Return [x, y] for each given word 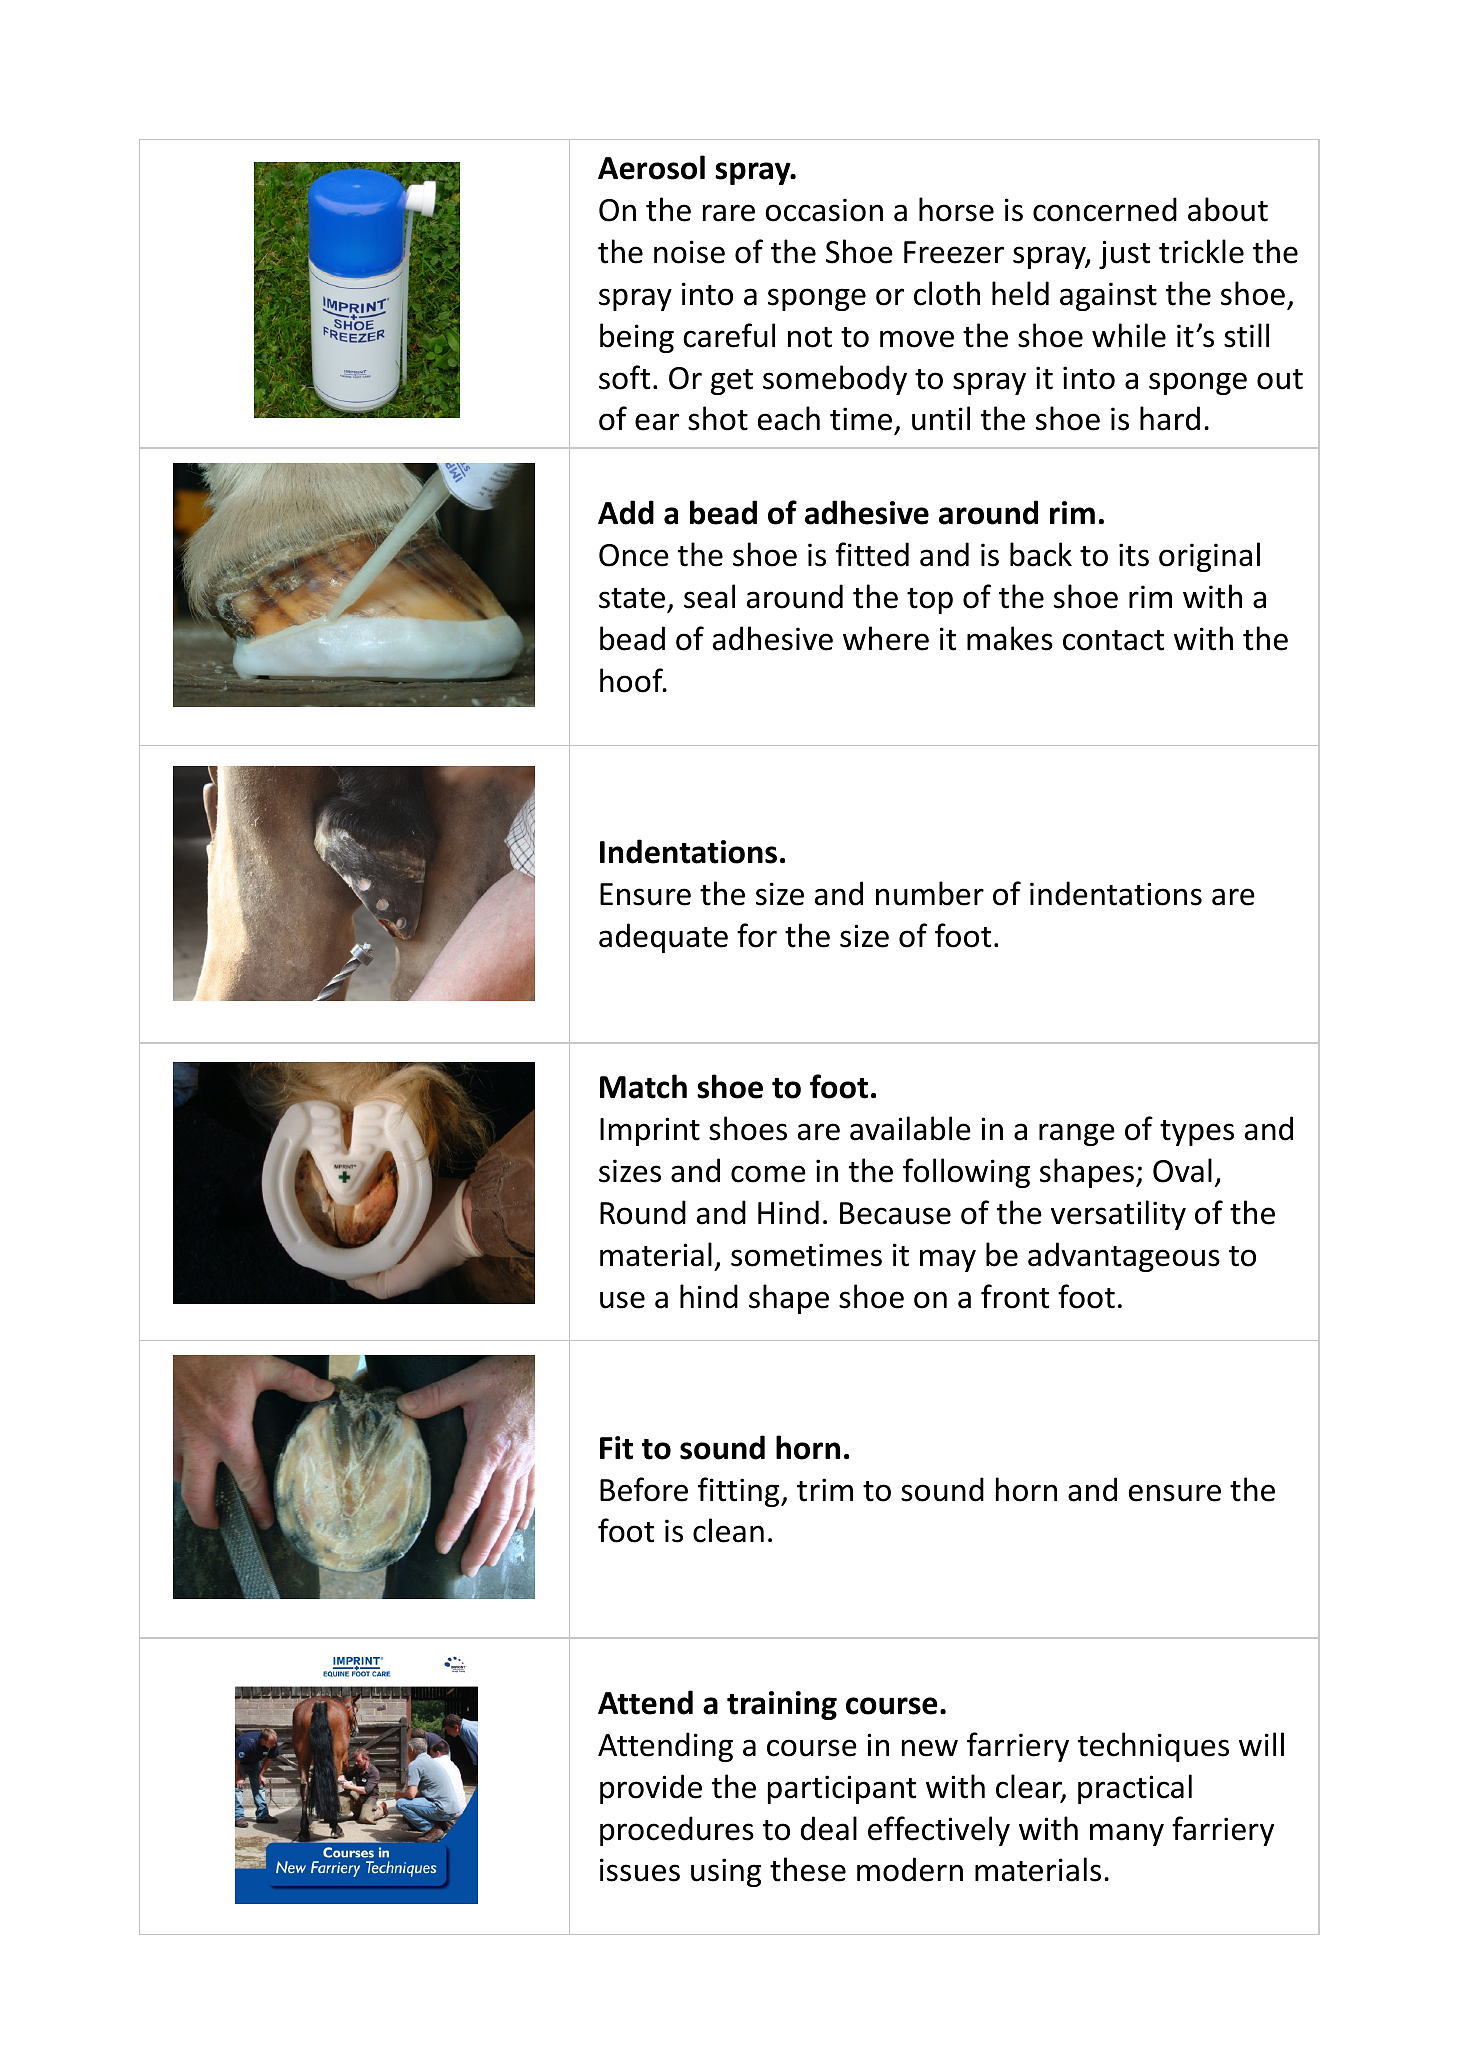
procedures [677, 1831]
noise [689, 252]
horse [956, 209]
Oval [1182, 1170]
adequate [663, 938]
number [930, 893]
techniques [1153, 1747]
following [966, 1173]
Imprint [650, 1131]
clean [728, 1530]
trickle [1201, 251]
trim [825, 1490]
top [930, 601]
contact [1113, 640]
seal [709, 596]
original [1209, 557]
